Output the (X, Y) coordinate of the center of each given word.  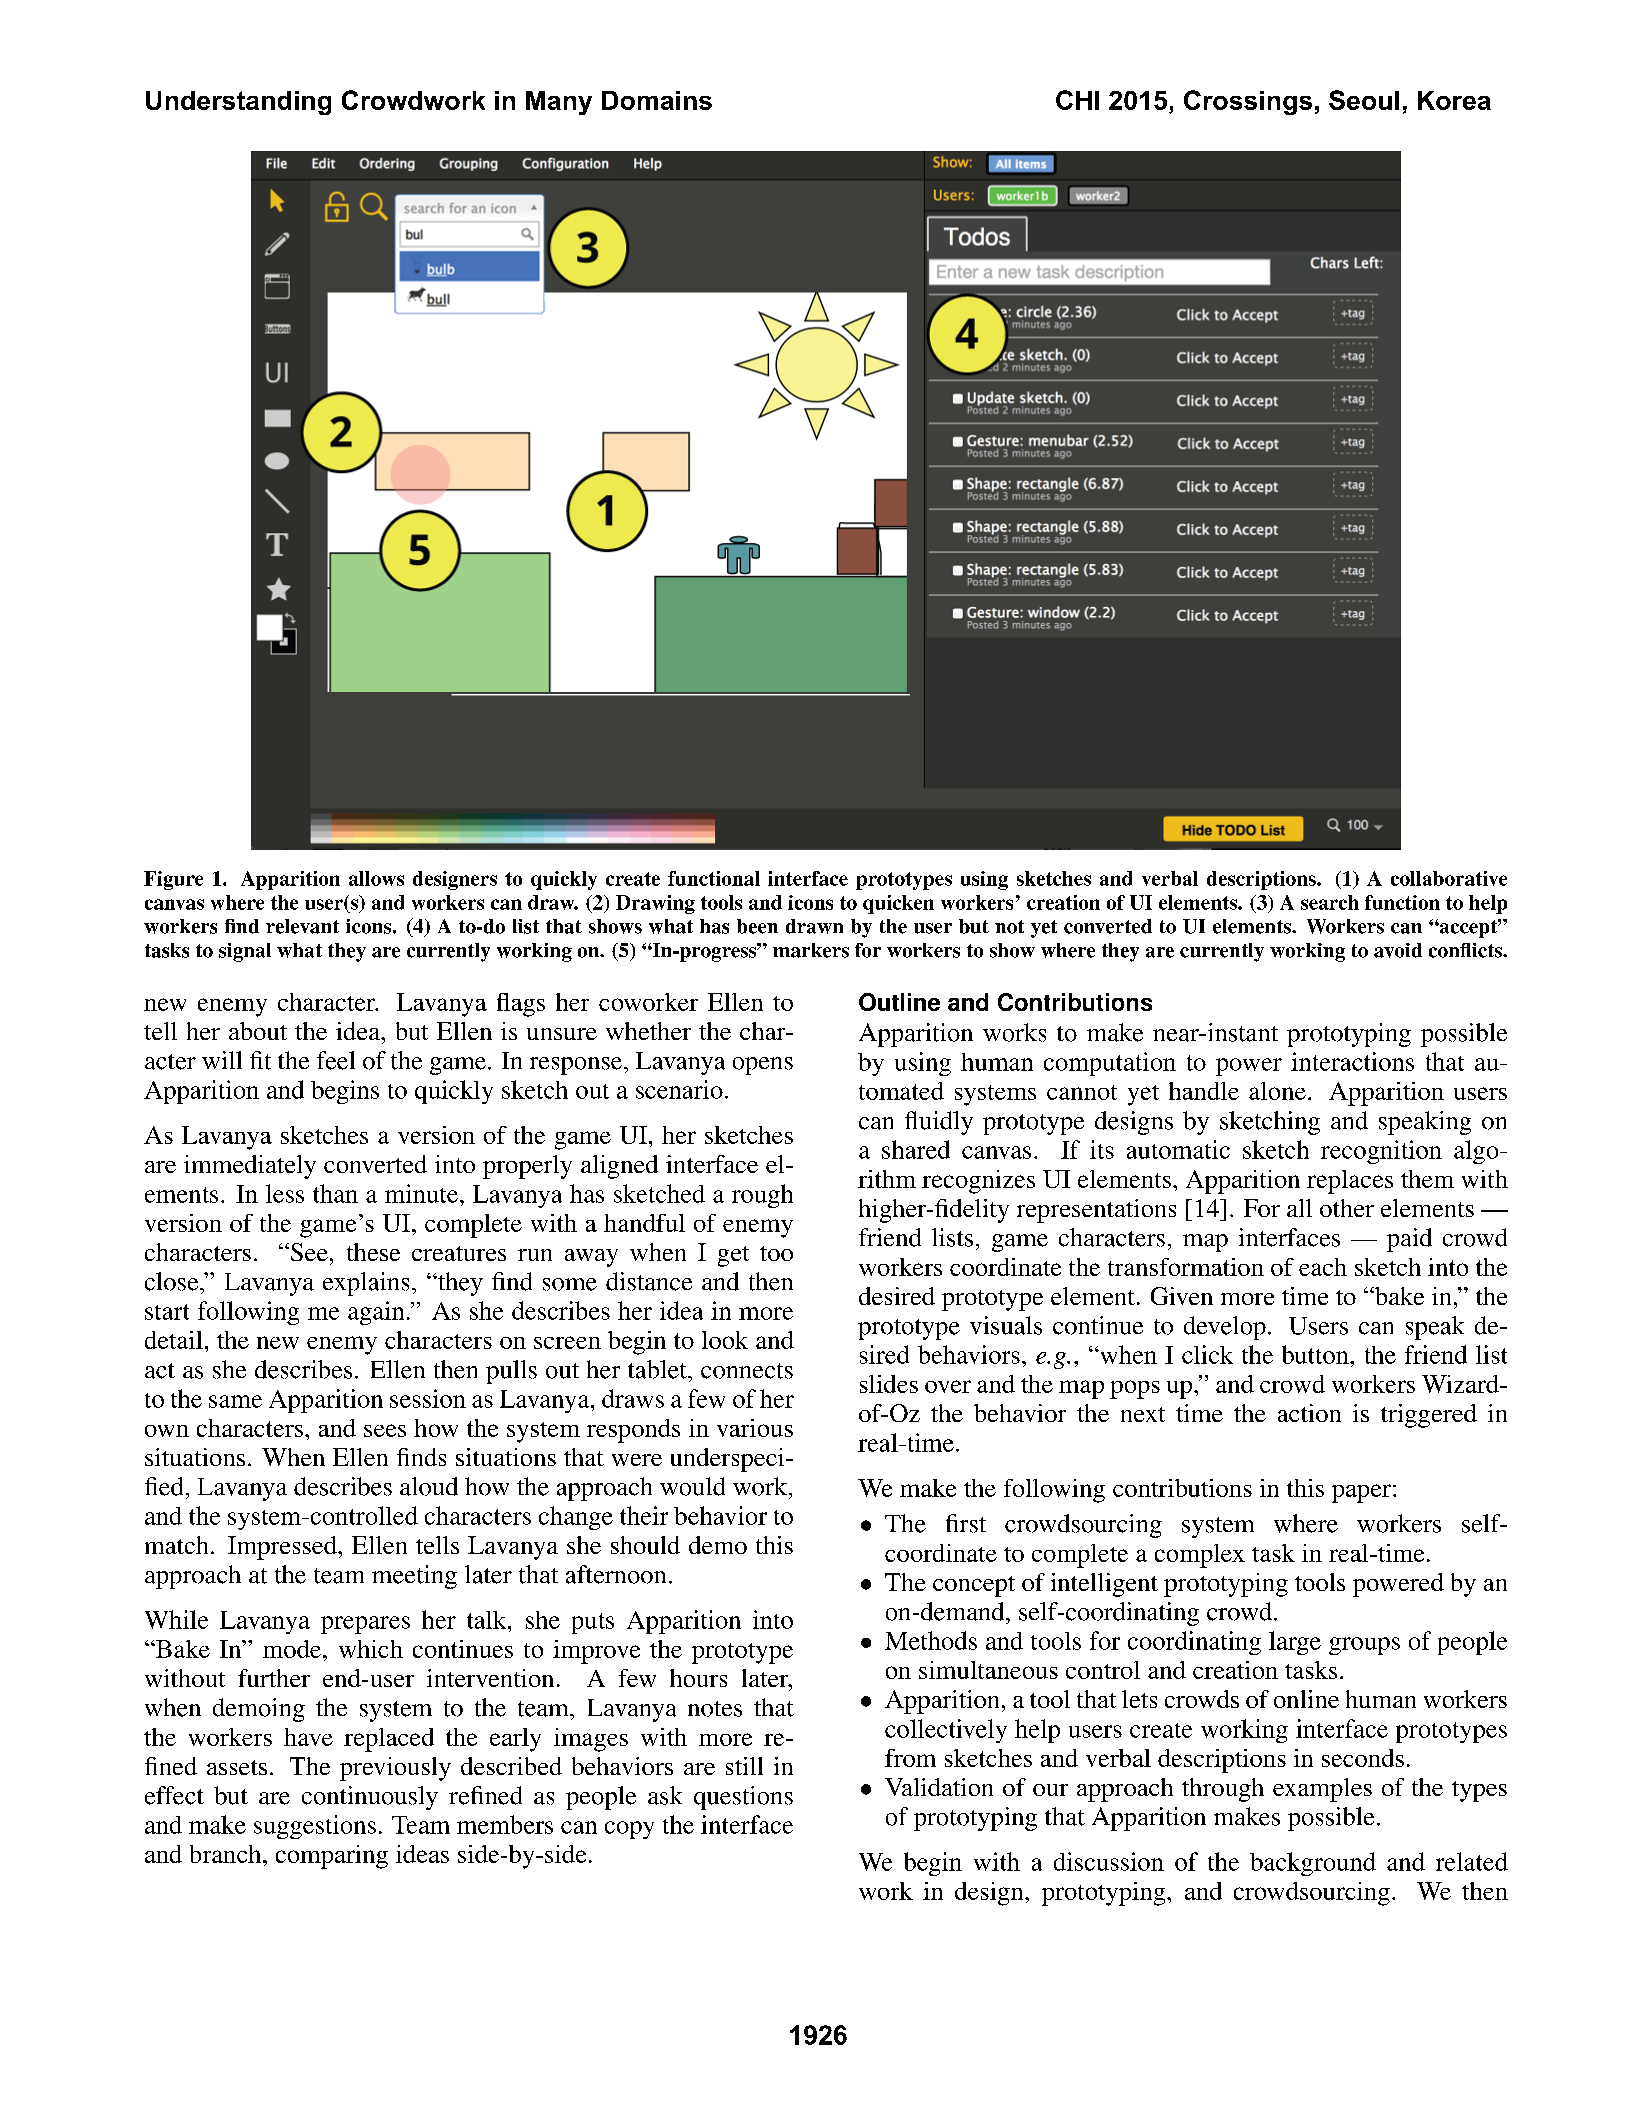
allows (376, 878)
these (373, 1252)
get (733, 1256)
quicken (898, 904)
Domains (657, 100)
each (1323, 1267)
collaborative (1449, 878)
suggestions (315, 1827)
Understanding (238, 103)
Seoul (1364, 100)
